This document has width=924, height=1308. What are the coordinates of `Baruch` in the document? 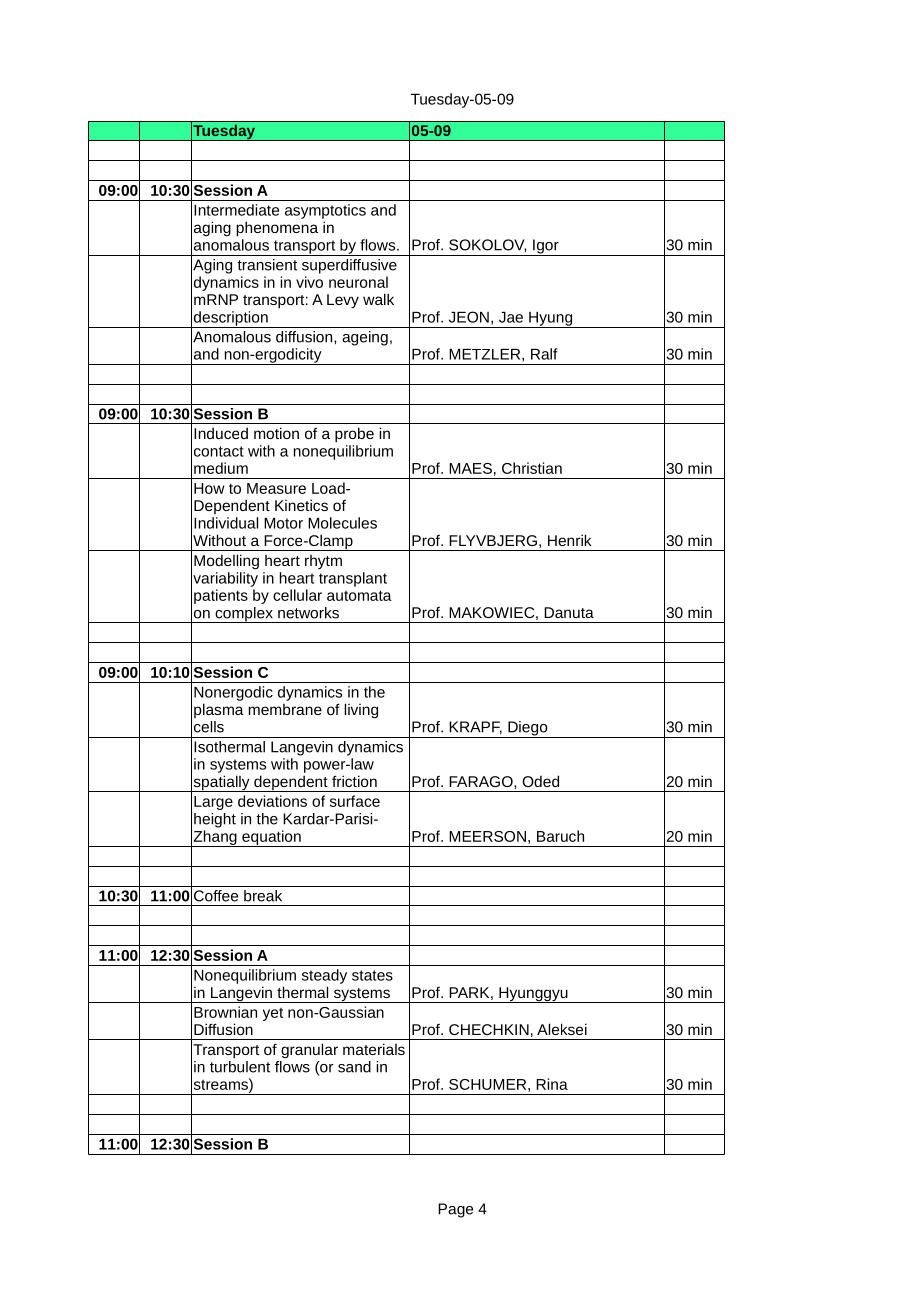 It's located at (560, 836).
